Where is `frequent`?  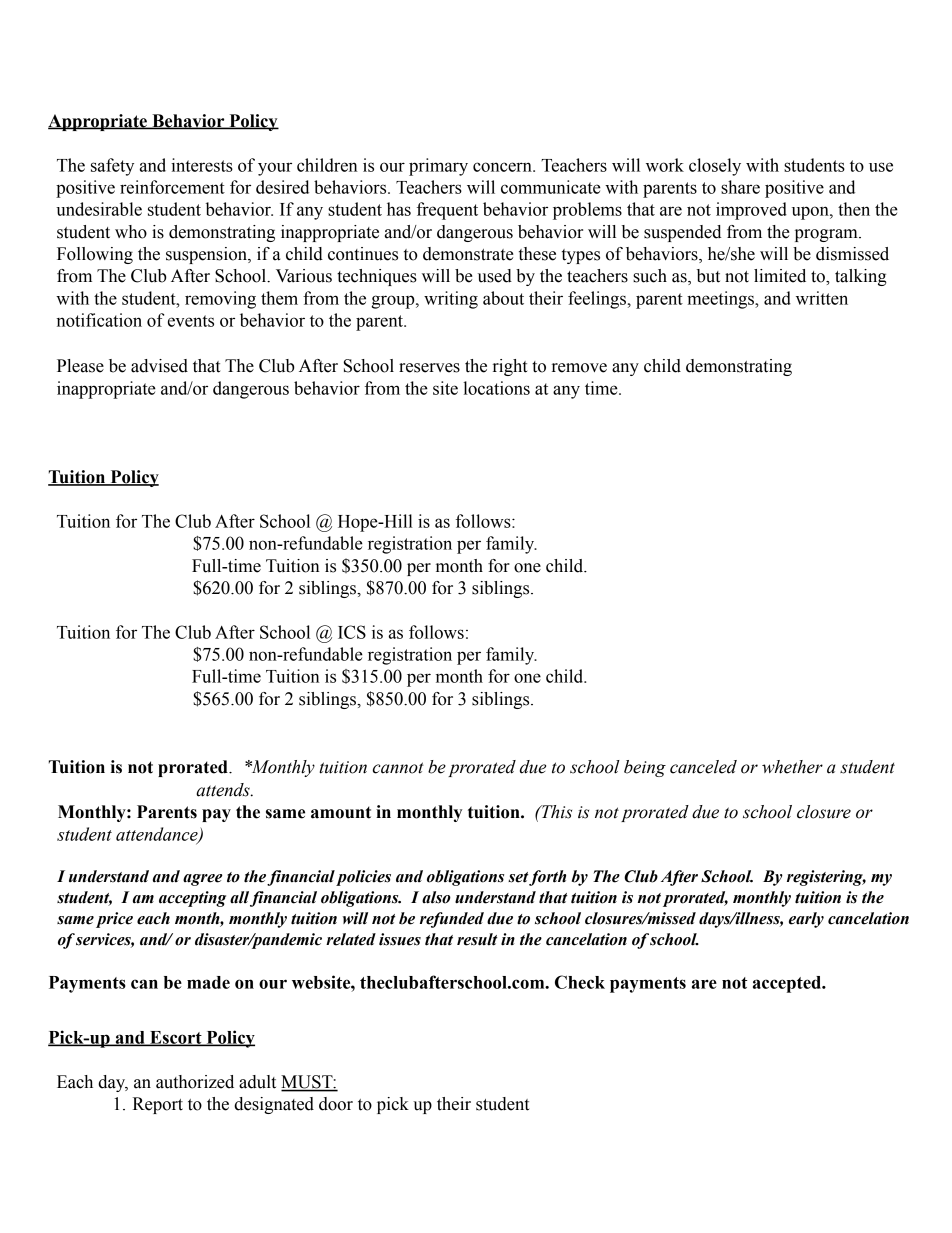 frequent is located at coordinates (447, 211).
